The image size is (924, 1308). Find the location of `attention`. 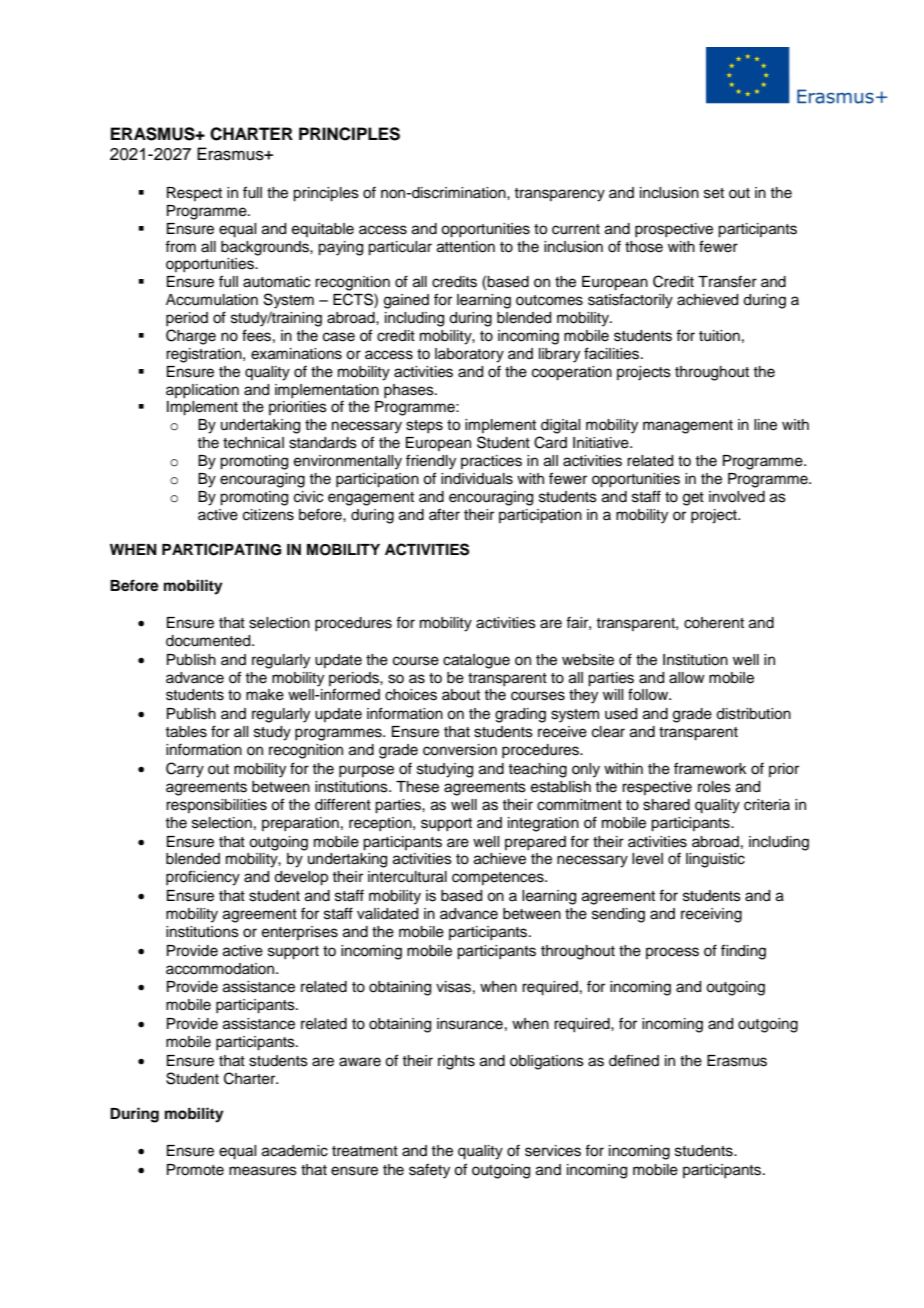

attention is located at coordinates (466, 247).
